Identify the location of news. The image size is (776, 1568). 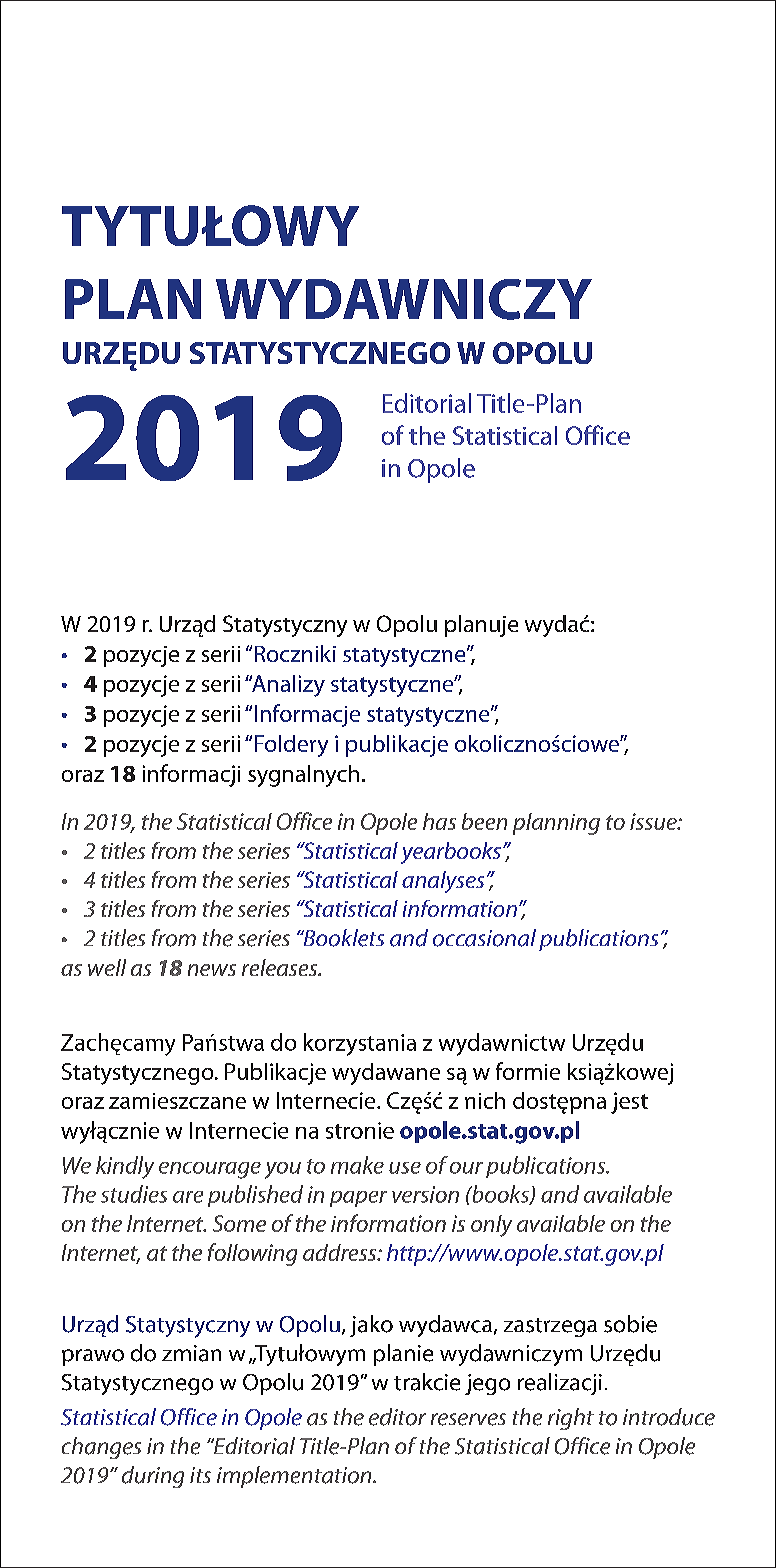
(212, 970).
